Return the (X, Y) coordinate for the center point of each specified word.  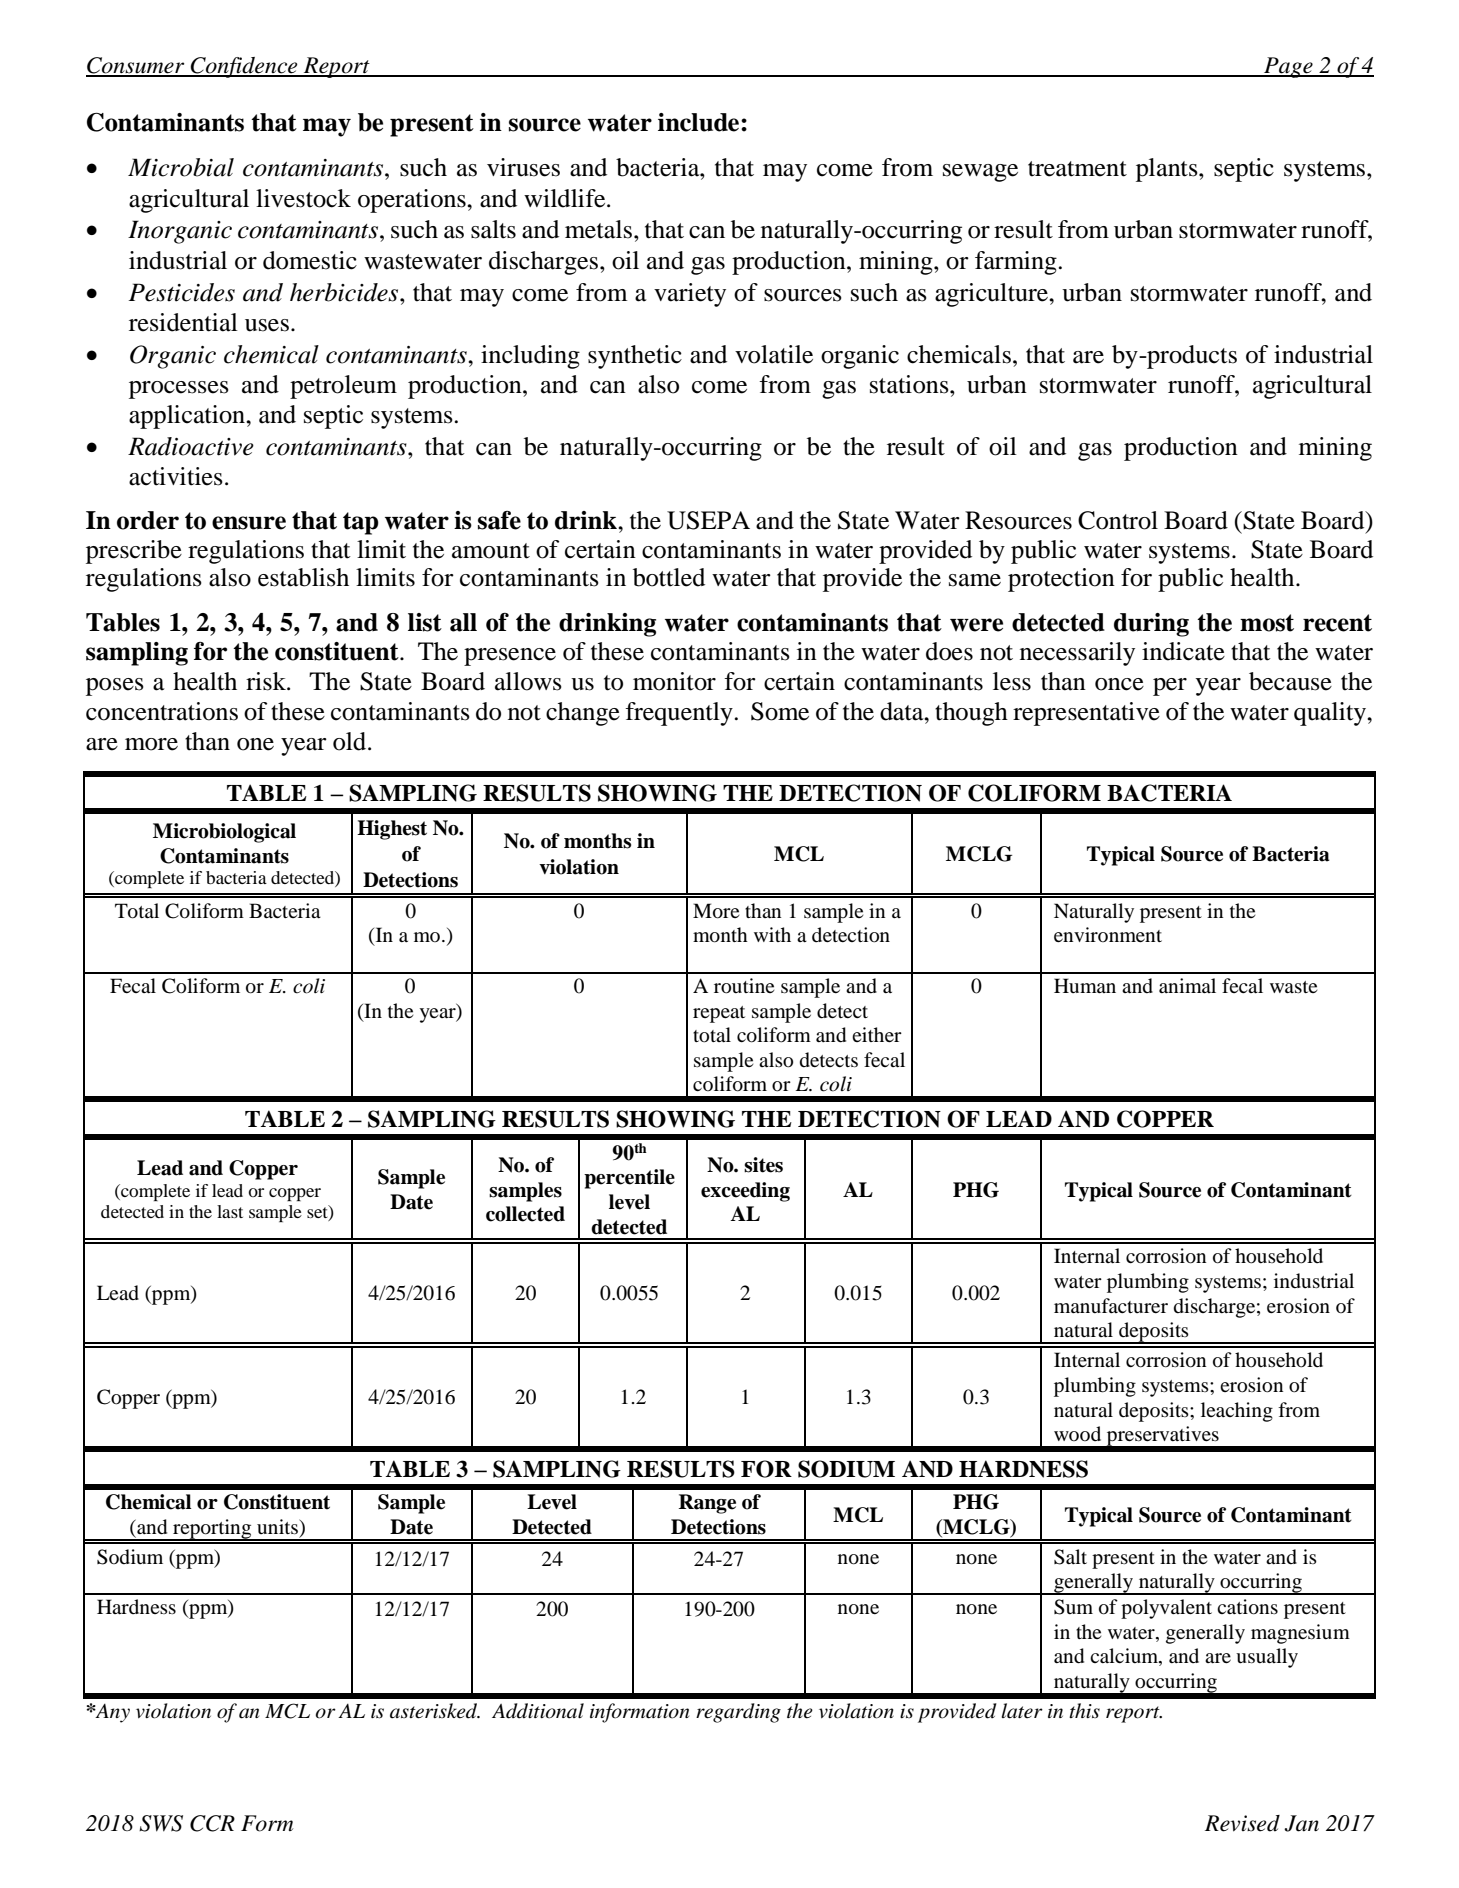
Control (1118, 520)
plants (1168, 170)
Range (707, 1504)
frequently (680, 714)
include (700, 122)
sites (763, 1165)
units (278, 1526)
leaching (1237, 1412)
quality (1331, 714)
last (230, 1211)
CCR (212, 1823)
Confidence (244, 67)
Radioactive (191, 446)
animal (1187, 985)
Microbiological (224, 833)
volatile (774, 354)
